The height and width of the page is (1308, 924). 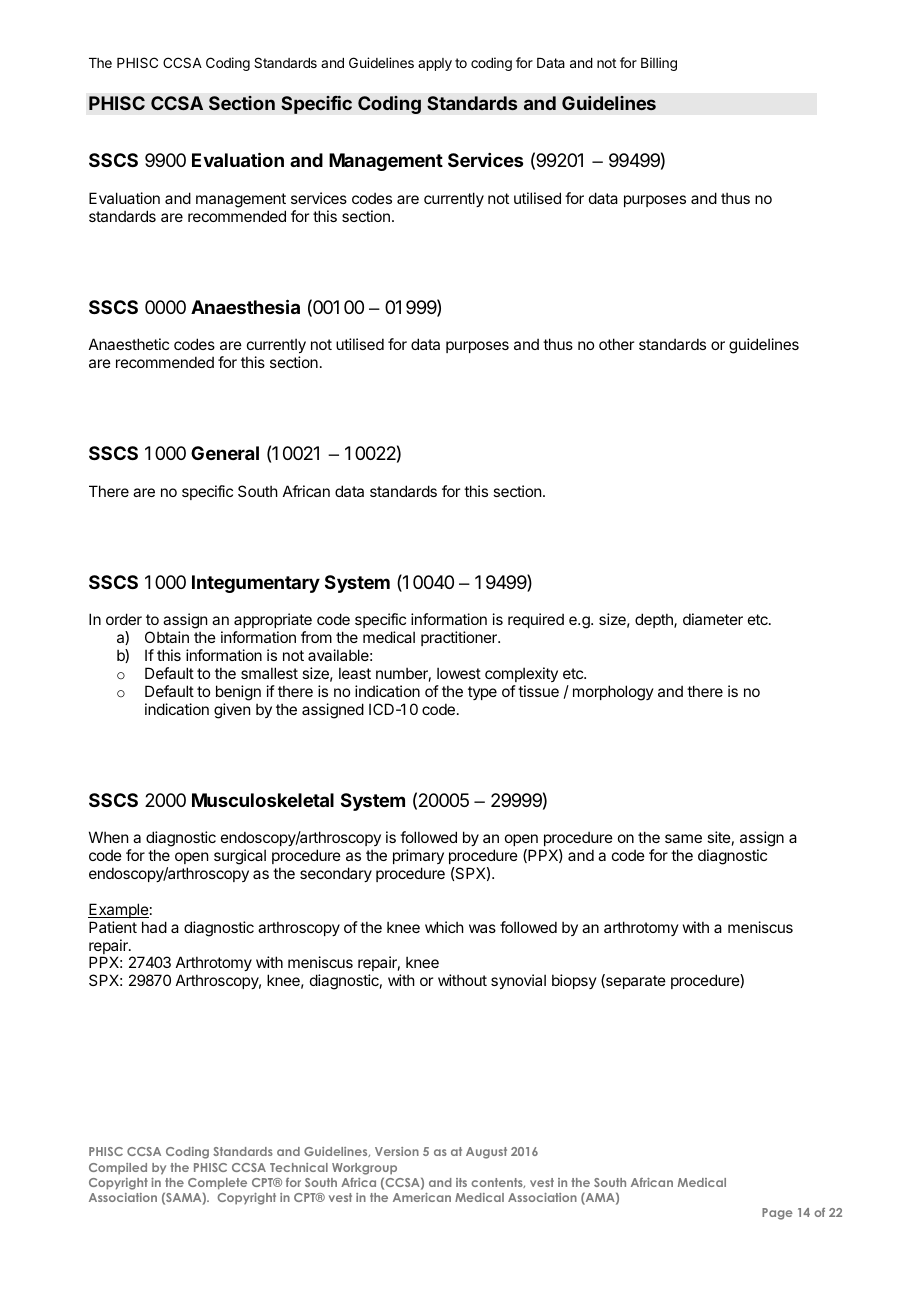 What do you see at coordinates (461, 1182) in the page?
I see `its` at bounding box center [461, 1182].
